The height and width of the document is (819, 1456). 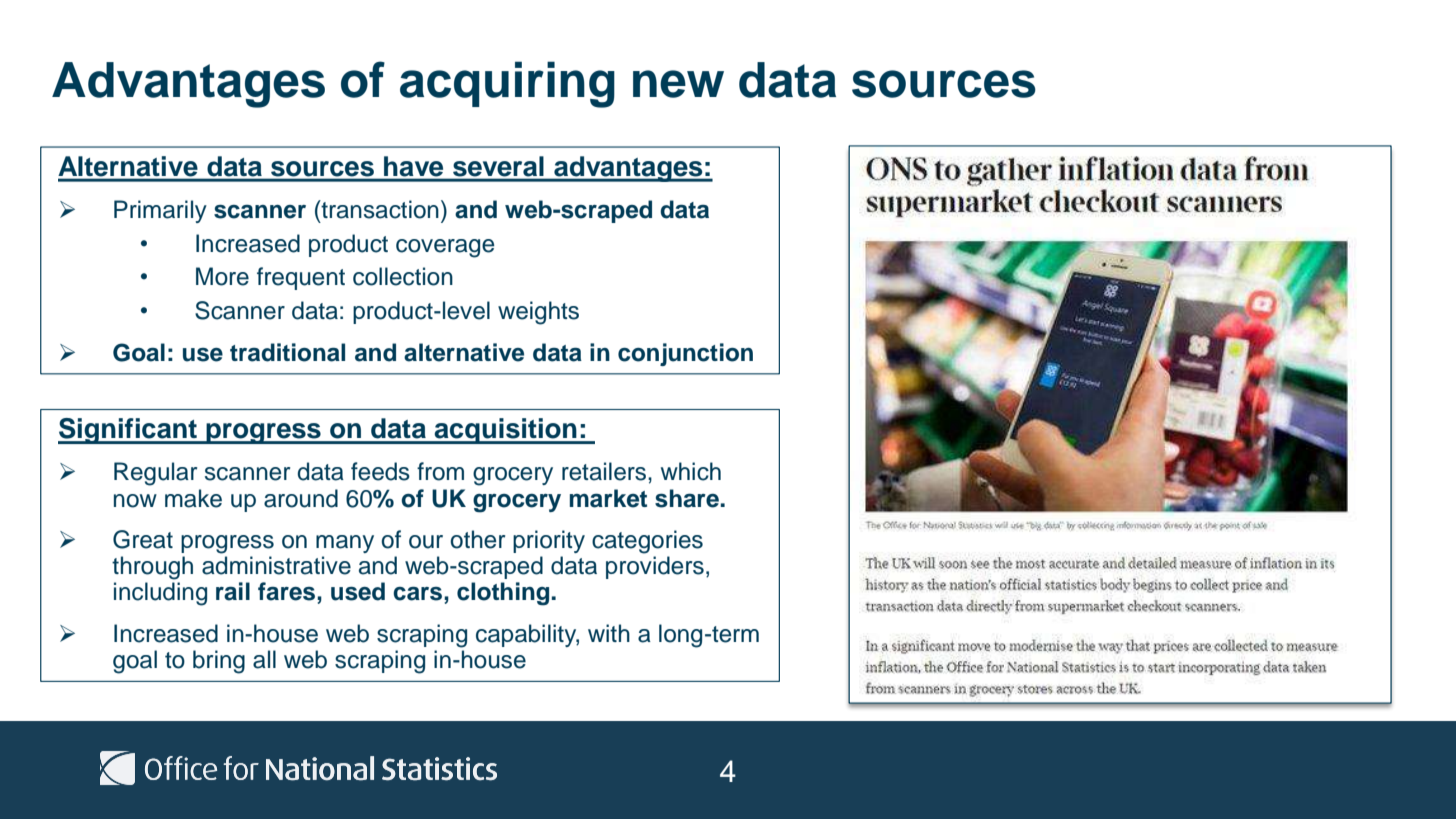 What do you see at coordinates (160, 211) in the document?
I see `Primarily` at bounding box center [160, 211].
